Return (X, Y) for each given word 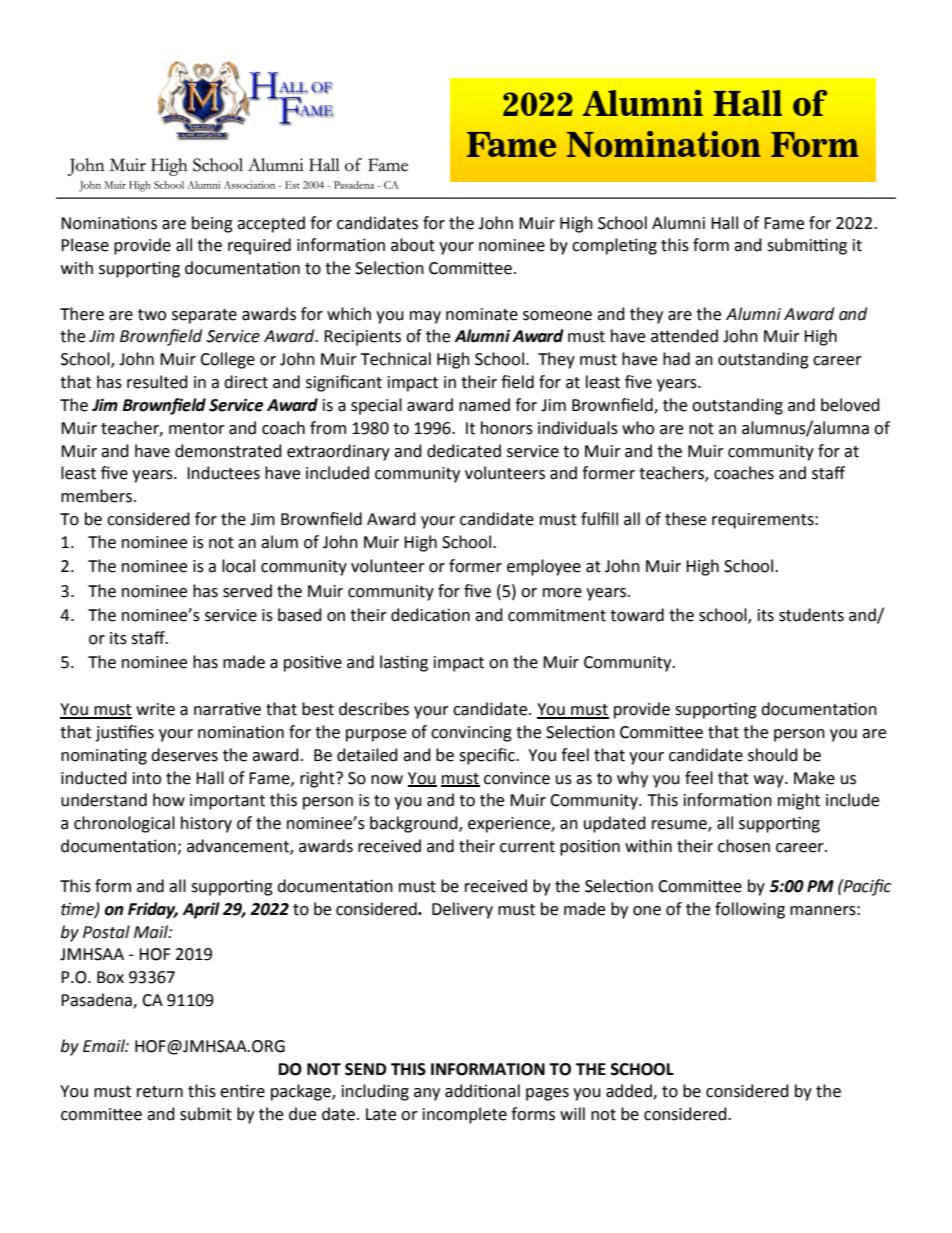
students (811, 615)
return (160, 1092)
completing (614, 246)
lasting (404, 663)
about (413, 245)
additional (482, 1091)
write (155, 709)
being (212, 224)
